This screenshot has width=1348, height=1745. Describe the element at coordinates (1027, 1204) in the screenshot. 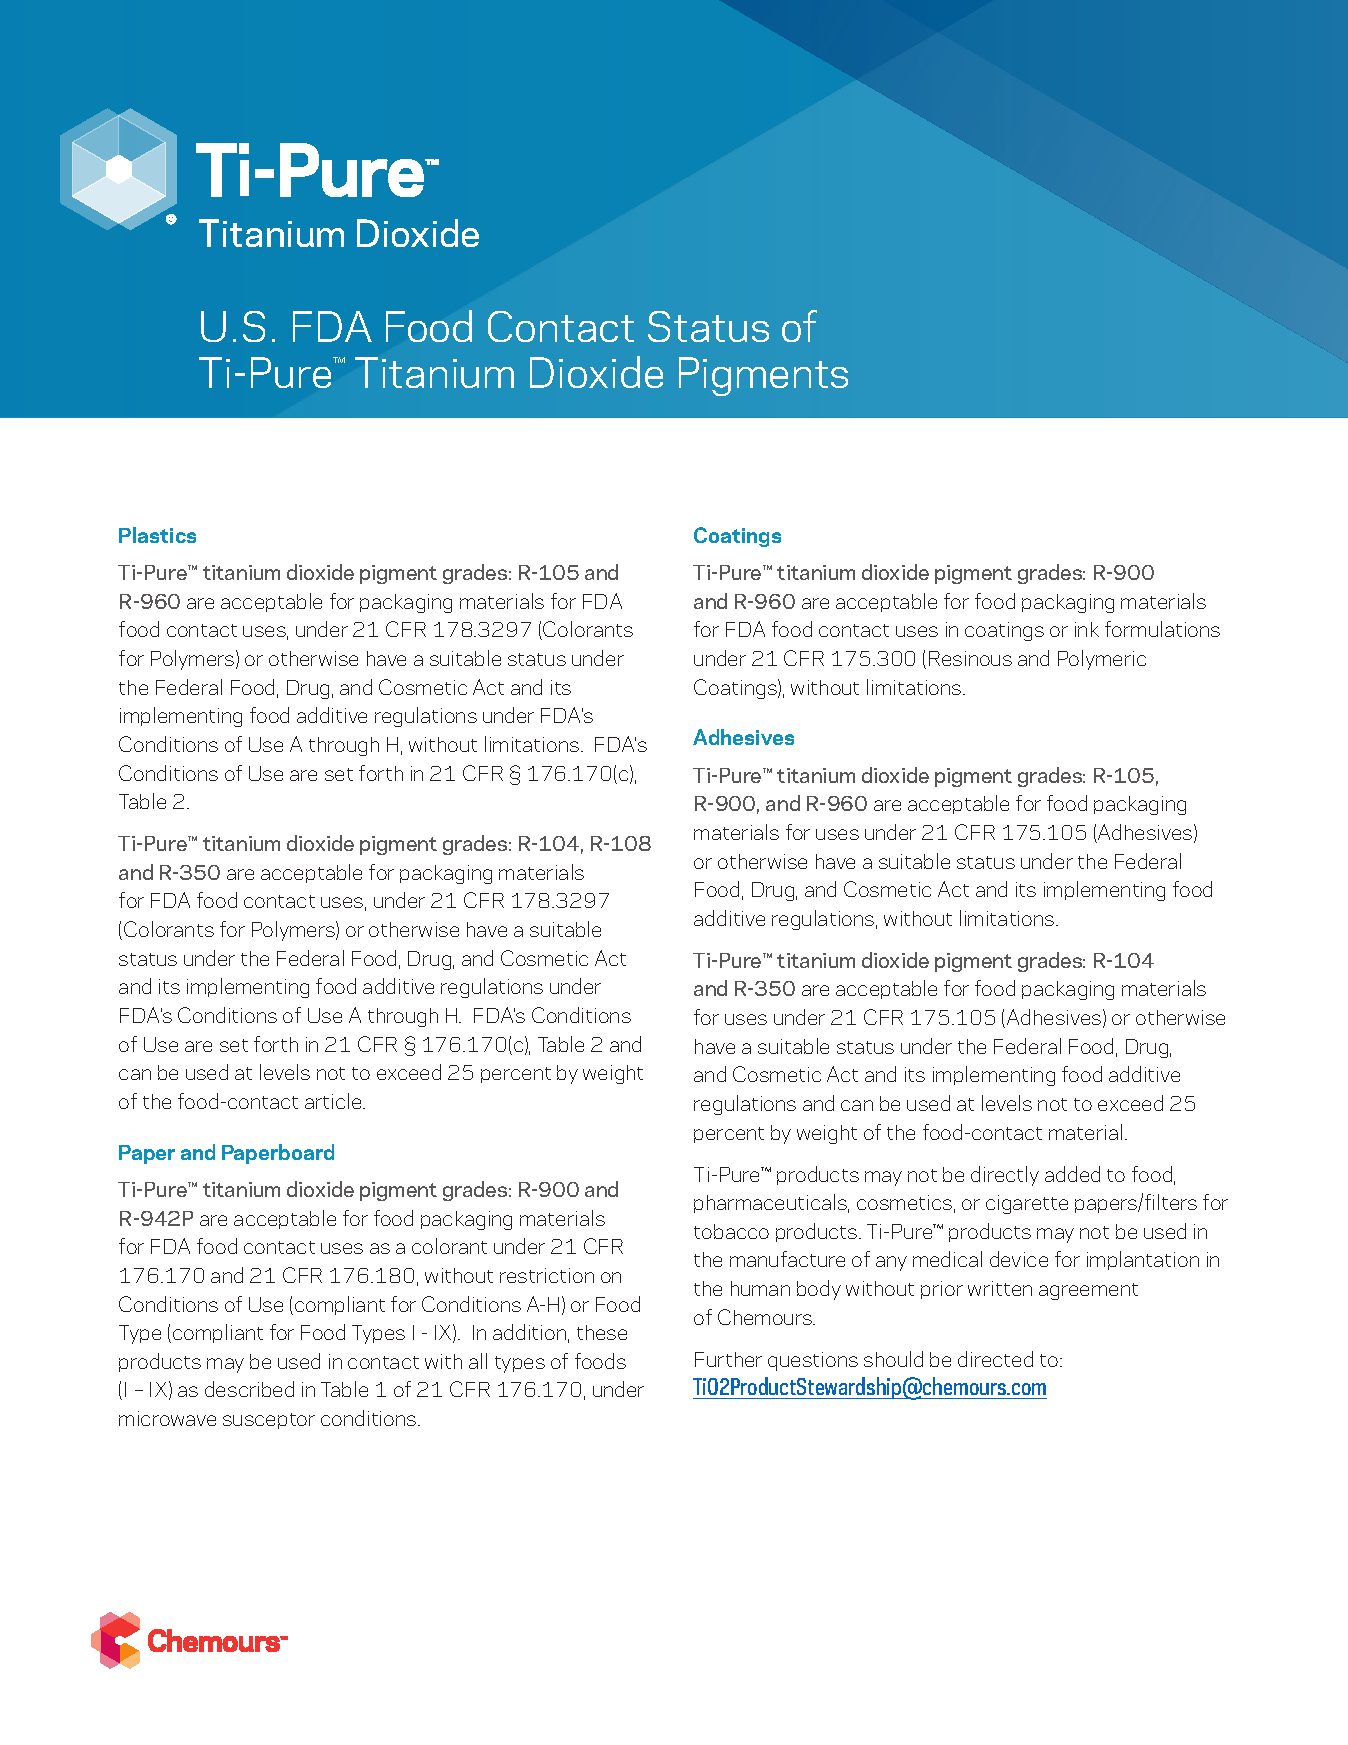

I see `cigarette` at that location.
